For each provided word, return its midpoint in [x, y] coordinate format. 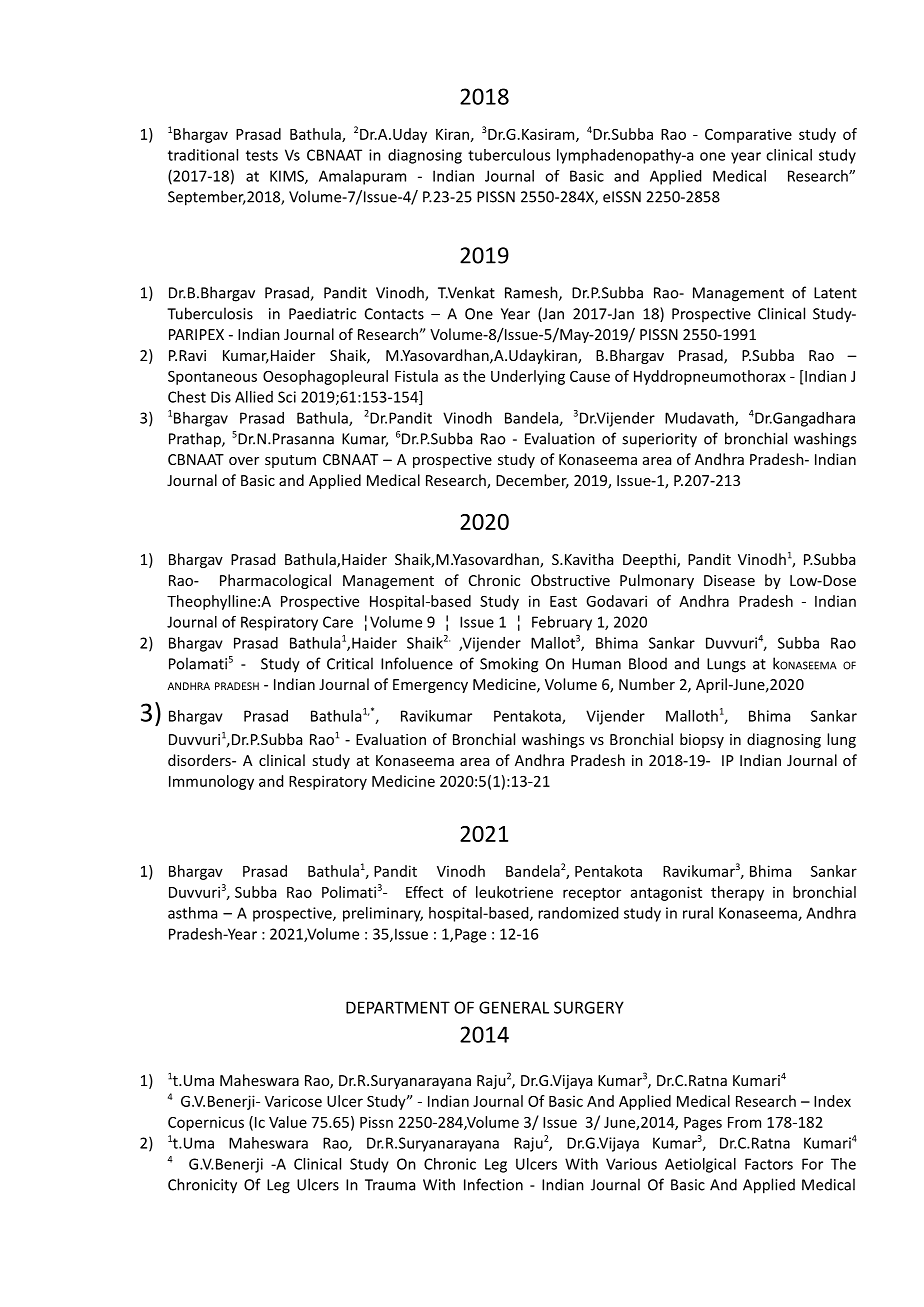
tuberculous [509, 155]
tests [262, 155]
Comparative [748, 135]
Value [288, 1122]
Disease [729, 580]
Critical [350, 663]
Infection [493, 1184]
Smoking [509, 665]
